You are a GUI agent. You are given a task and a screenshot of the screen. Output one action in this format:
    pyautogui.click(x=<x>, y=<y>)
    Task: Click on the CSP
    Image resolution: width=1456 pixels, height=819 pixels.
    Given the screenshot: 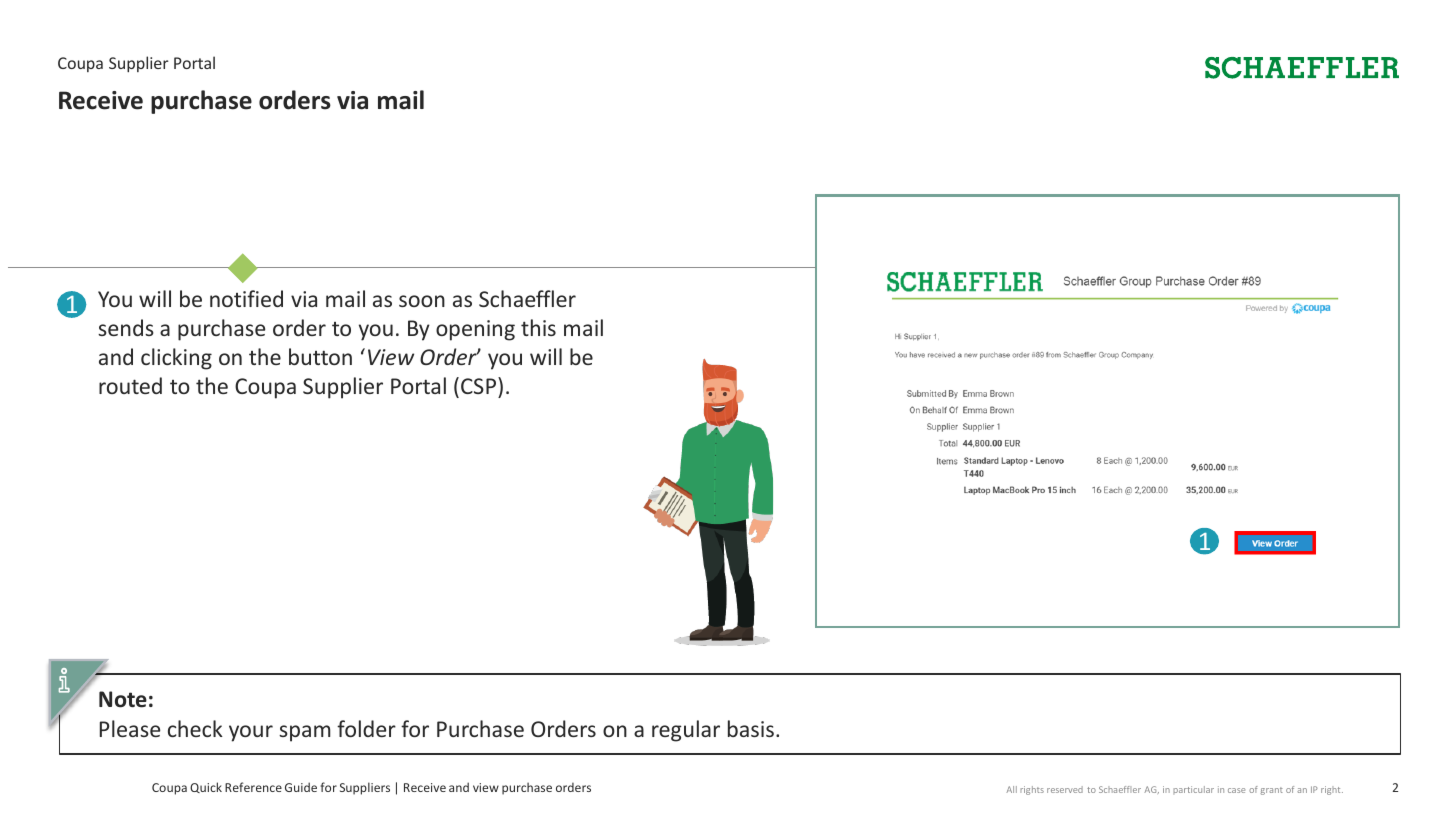 What is the action you would take?
    pyautogui.click(x=478, y=386)
